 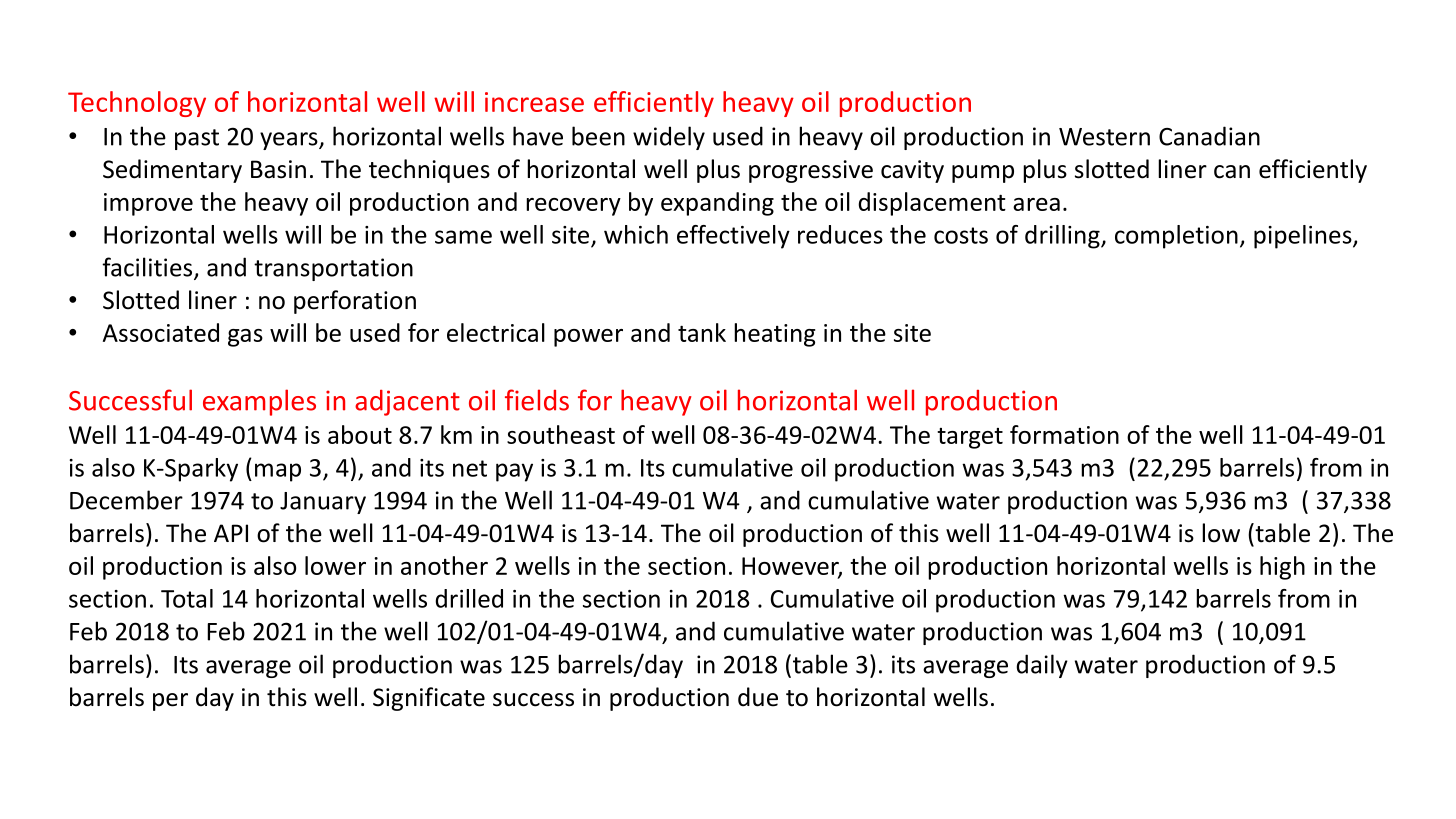 I want to click on due, so click(x=758, y=697).
